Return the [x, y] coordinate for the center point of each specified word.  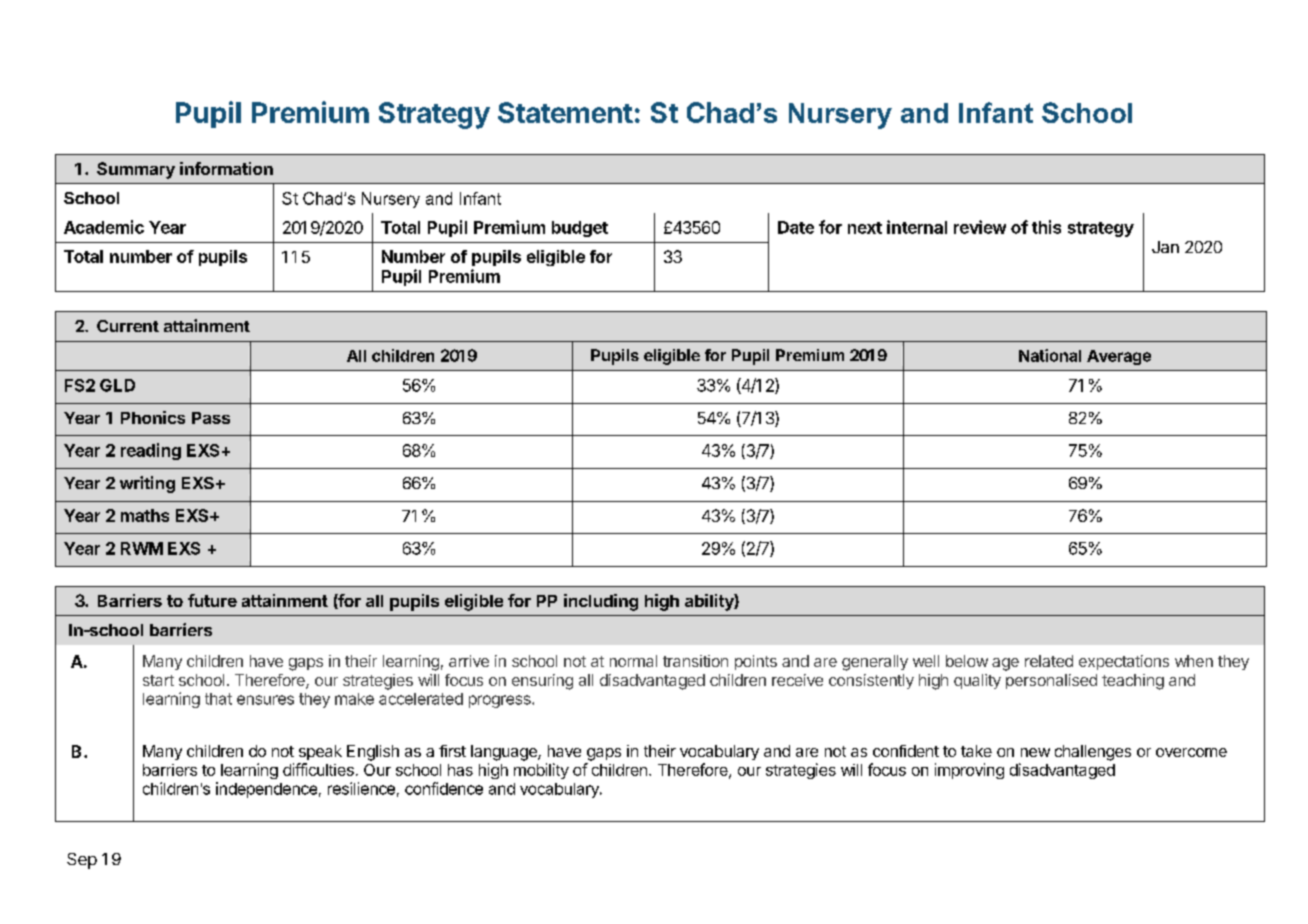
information [226, 168]
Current [128, 326]
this [1046, 227]
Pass [211, 418]
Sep [82, 861]
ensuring [542, 682]
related [1049, 661]
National [1050, 355]
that [218, 699]
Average [1119, 357]
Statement [565, 112]
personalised [1051, 681]
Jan [1165, 247]
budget [580, 229]
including [601, 602]
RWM [142, 548]
